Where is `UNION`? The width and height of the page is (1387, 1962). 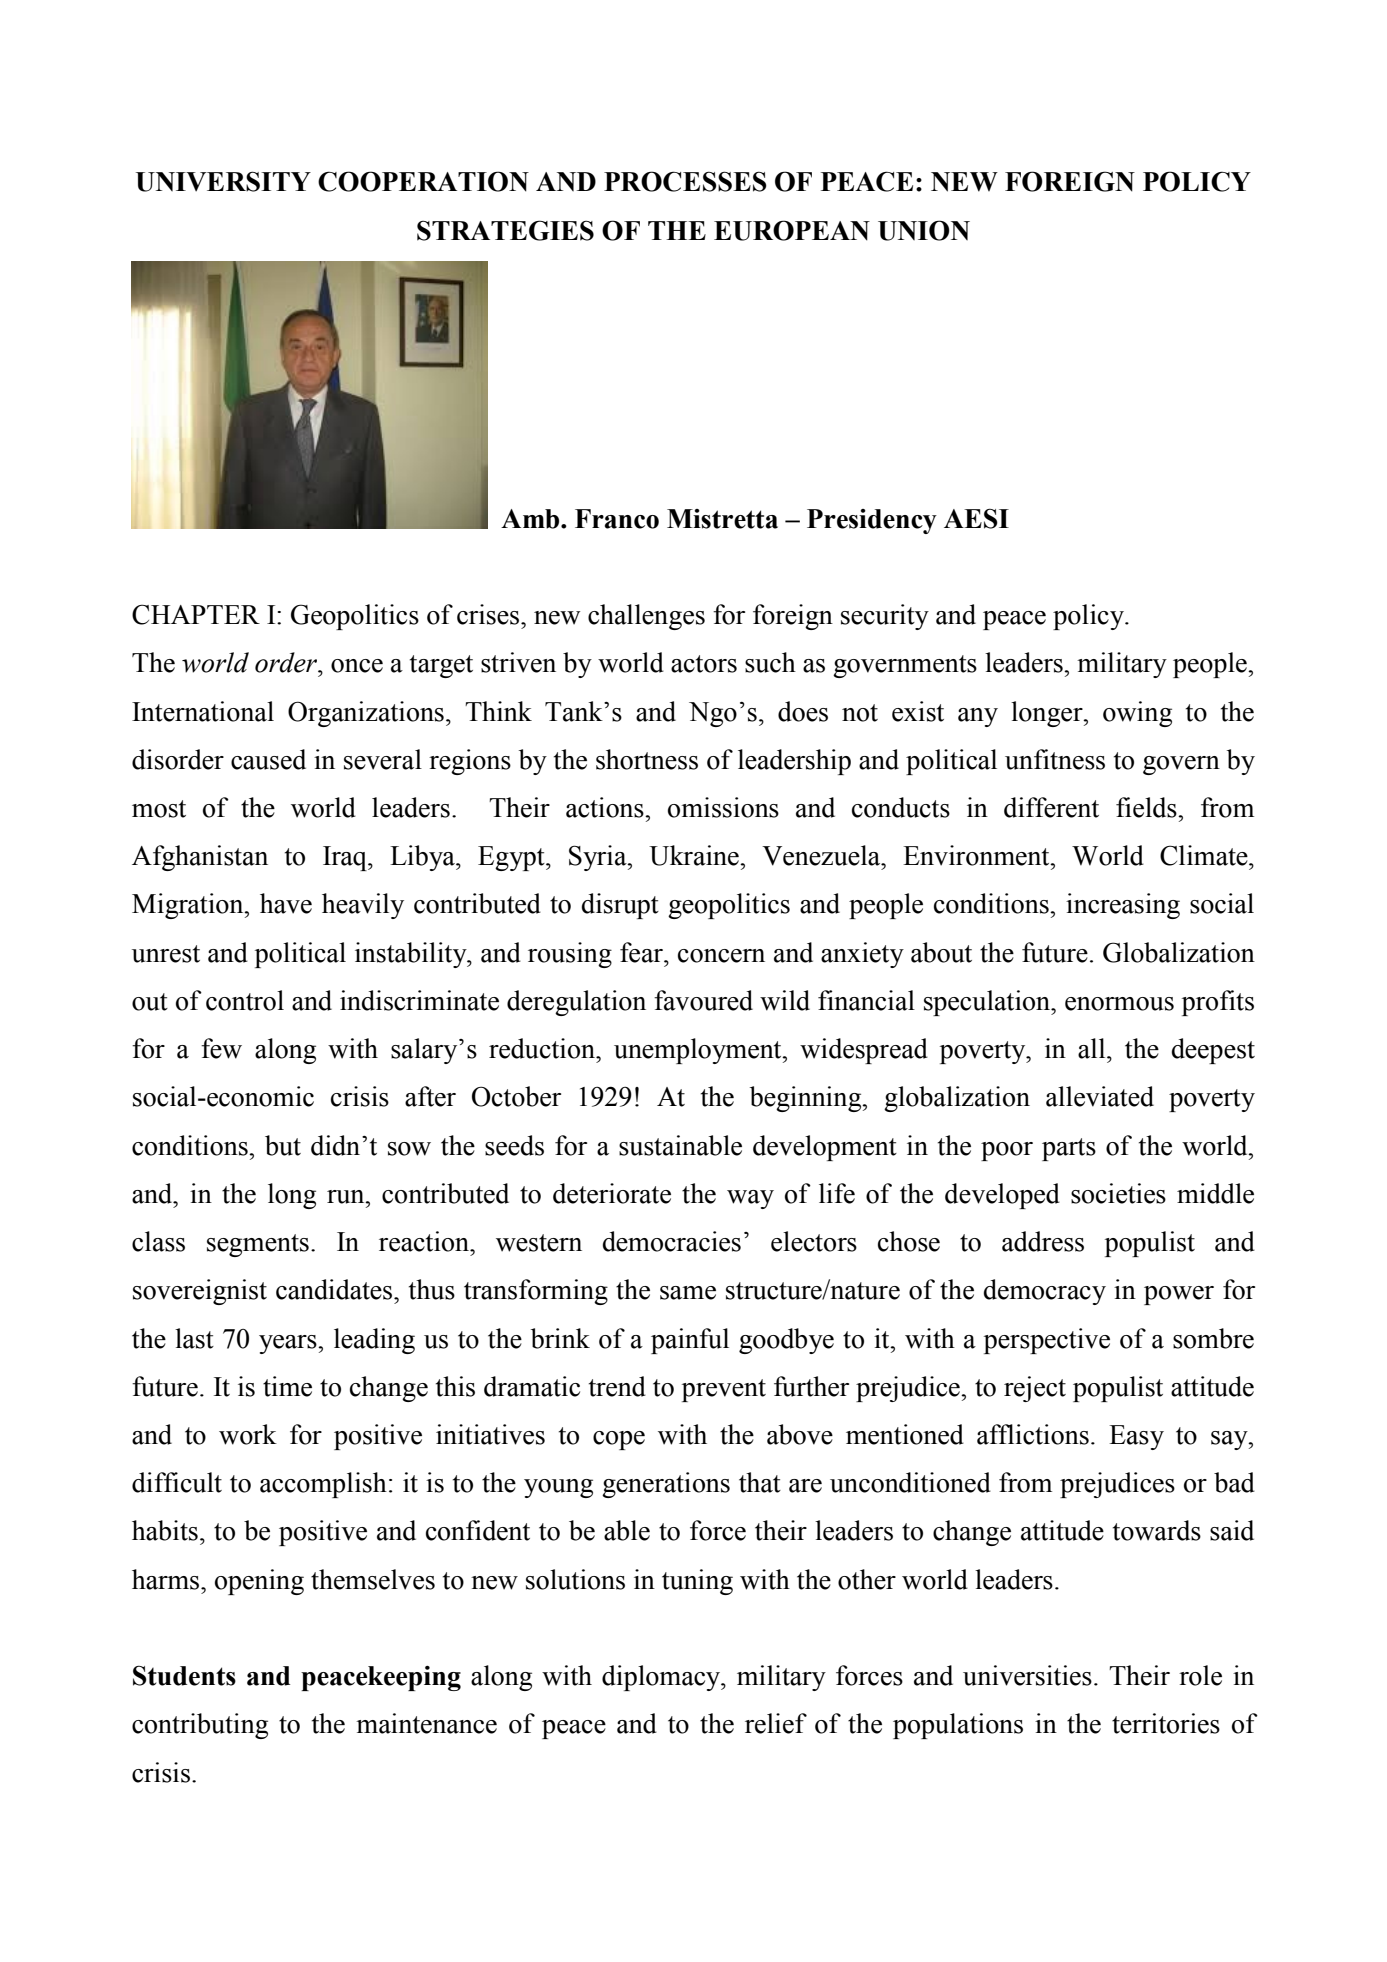
UNION is located at coordinates (924, 230).
